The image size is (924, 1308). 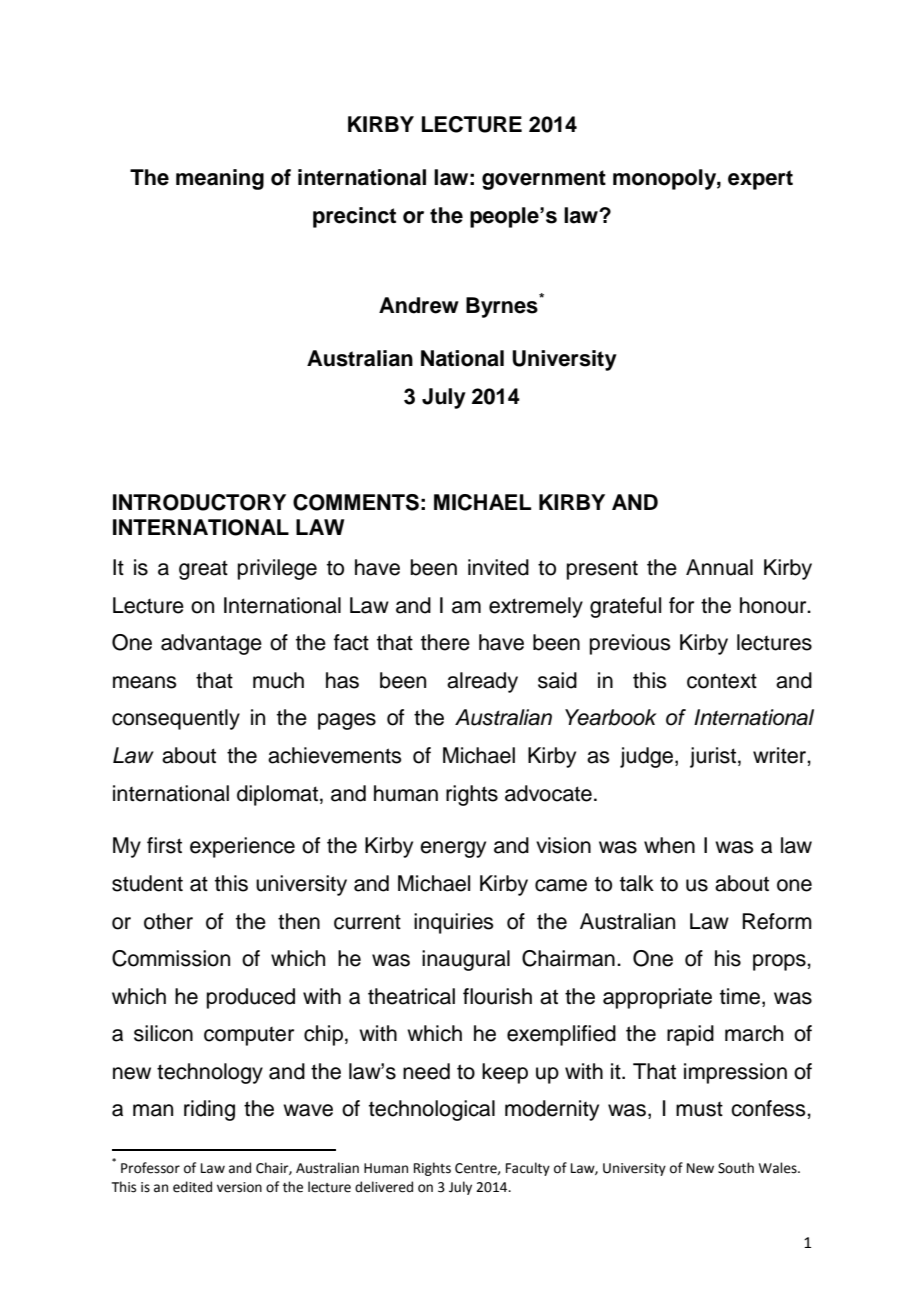 What do you see at coordinates (760, 180) in the page?
I see `expert` at bounding box center [760, 180].
